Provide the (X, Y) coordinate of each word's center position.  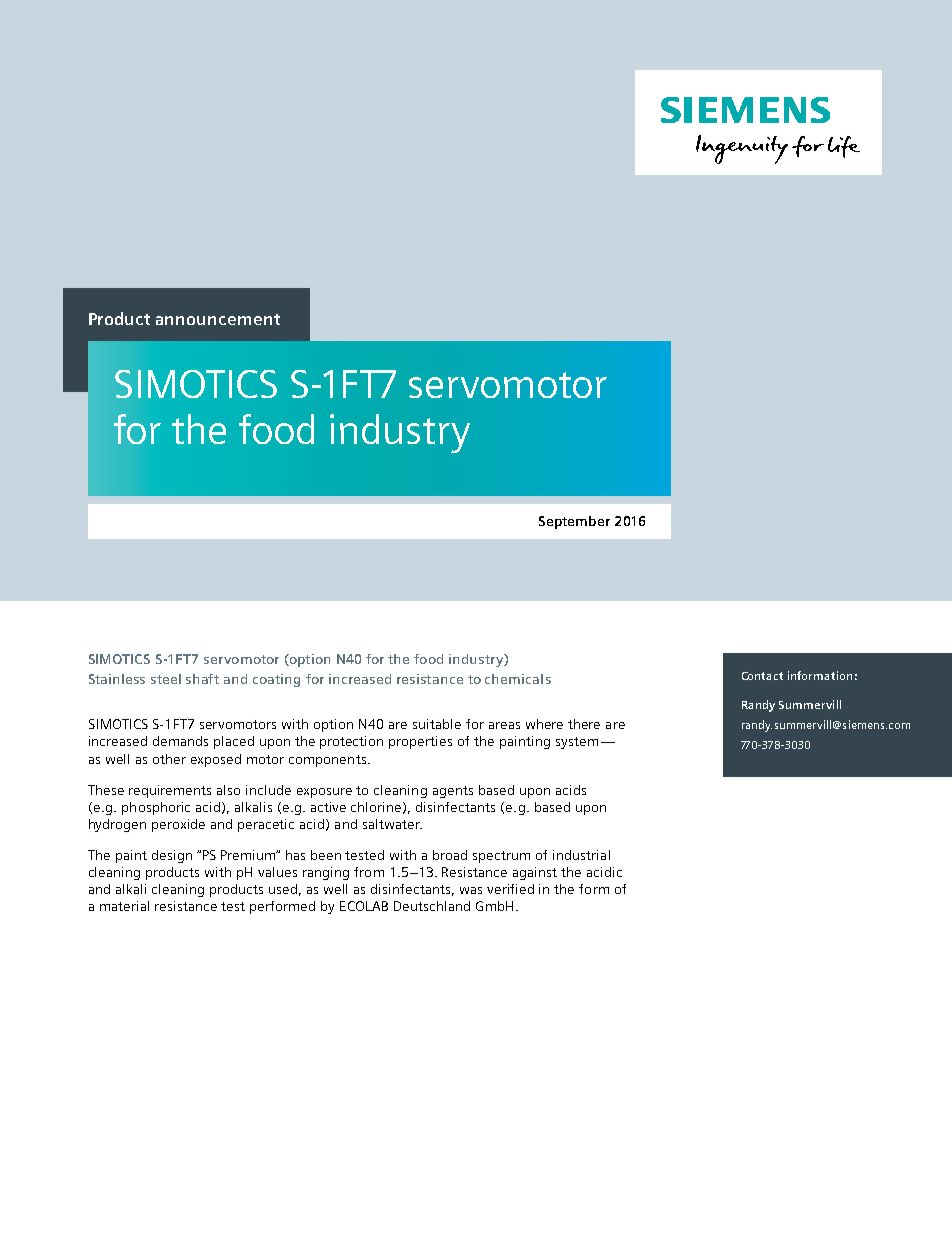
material (124, 906)
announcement (218, 319)
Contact (762, 676)
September (574, 522)
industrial (581, 855)
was (471, 890)
